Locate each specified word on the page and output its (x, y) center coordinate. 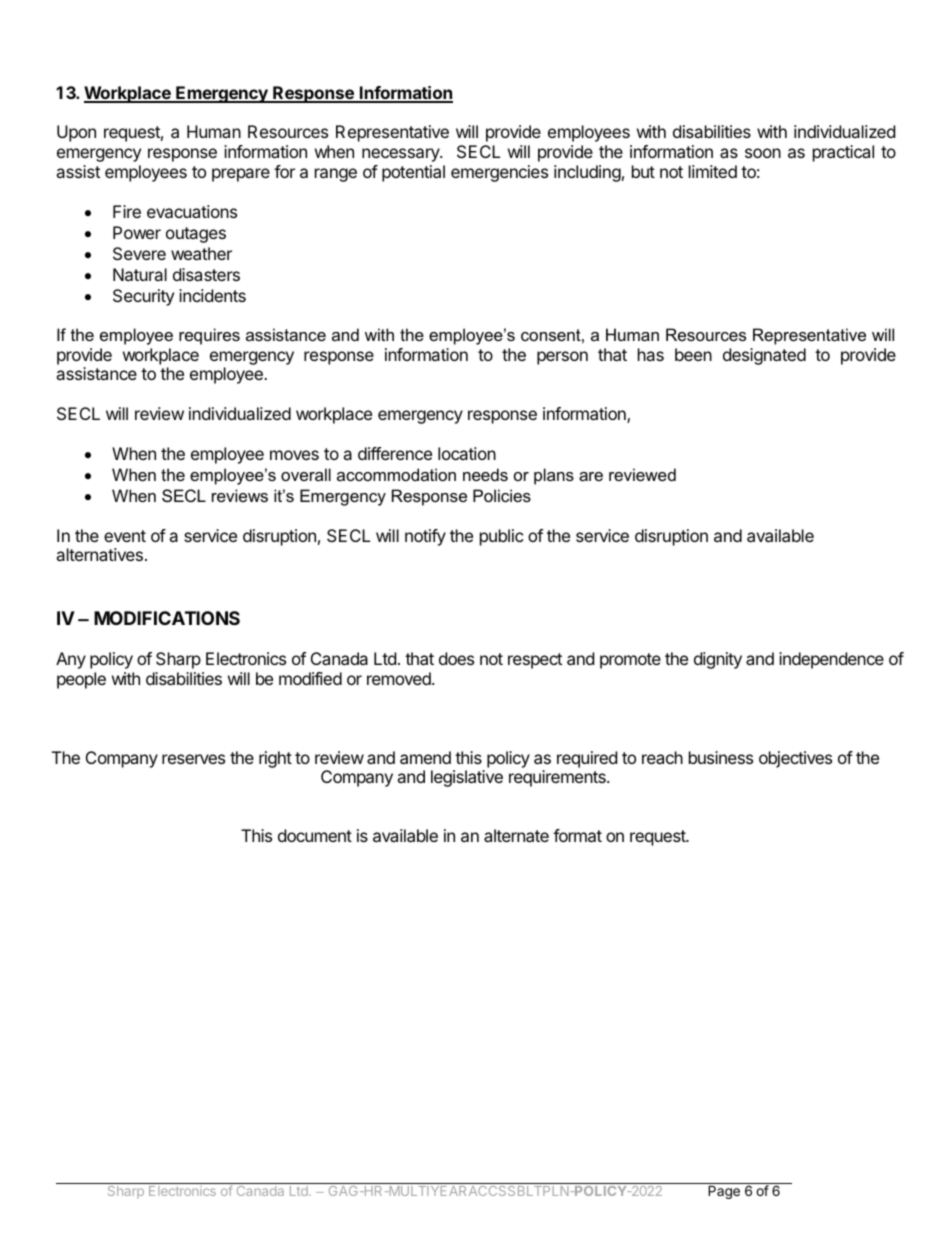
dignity (718, 660)
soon (763, 153)
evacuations (192, 211)
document (315, 835)
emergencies (499, 173)
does (456, 658)
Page (724, 1192)
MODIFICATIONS (167, 618)
